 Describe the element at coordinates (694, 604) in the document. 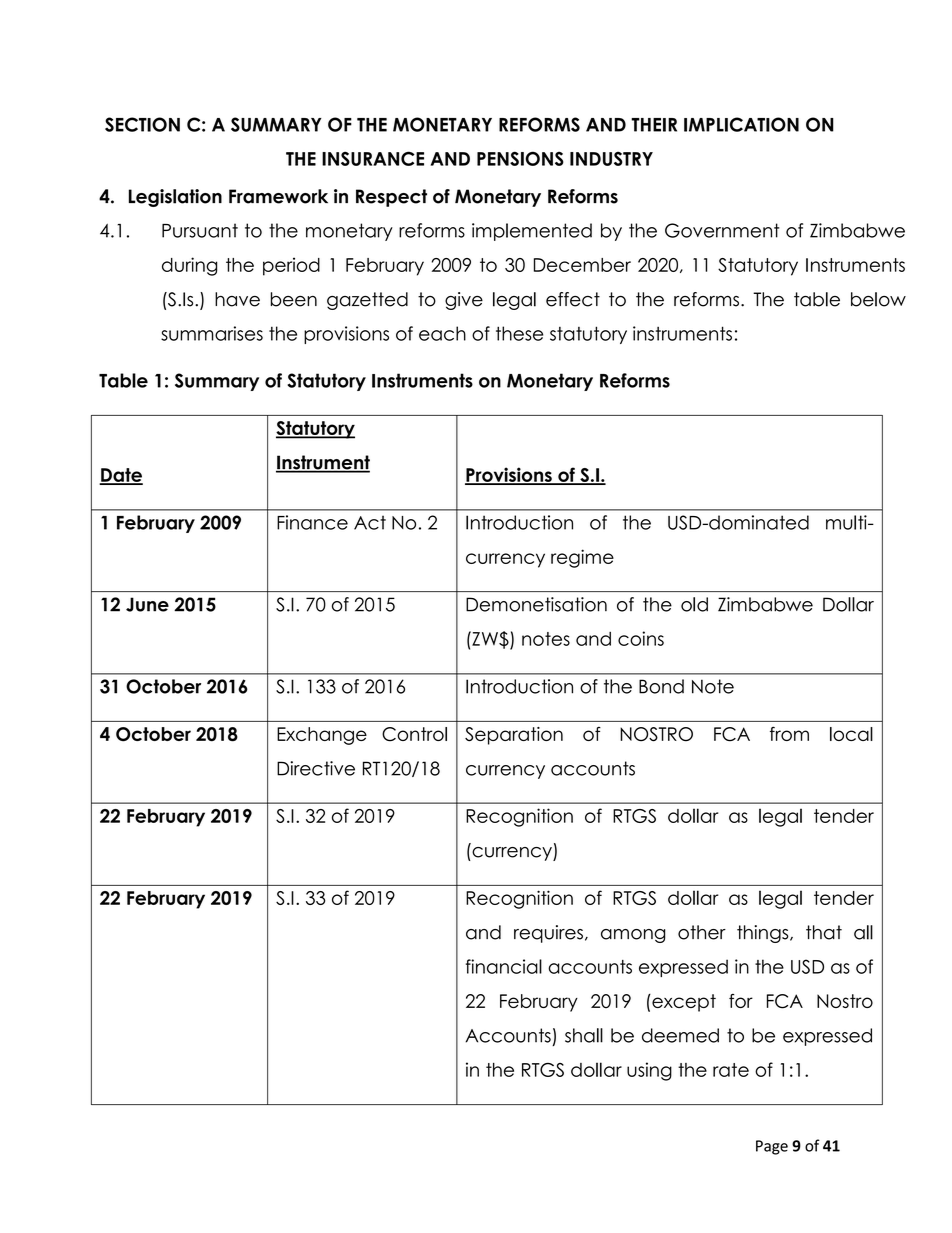

I see `old` at that location.
